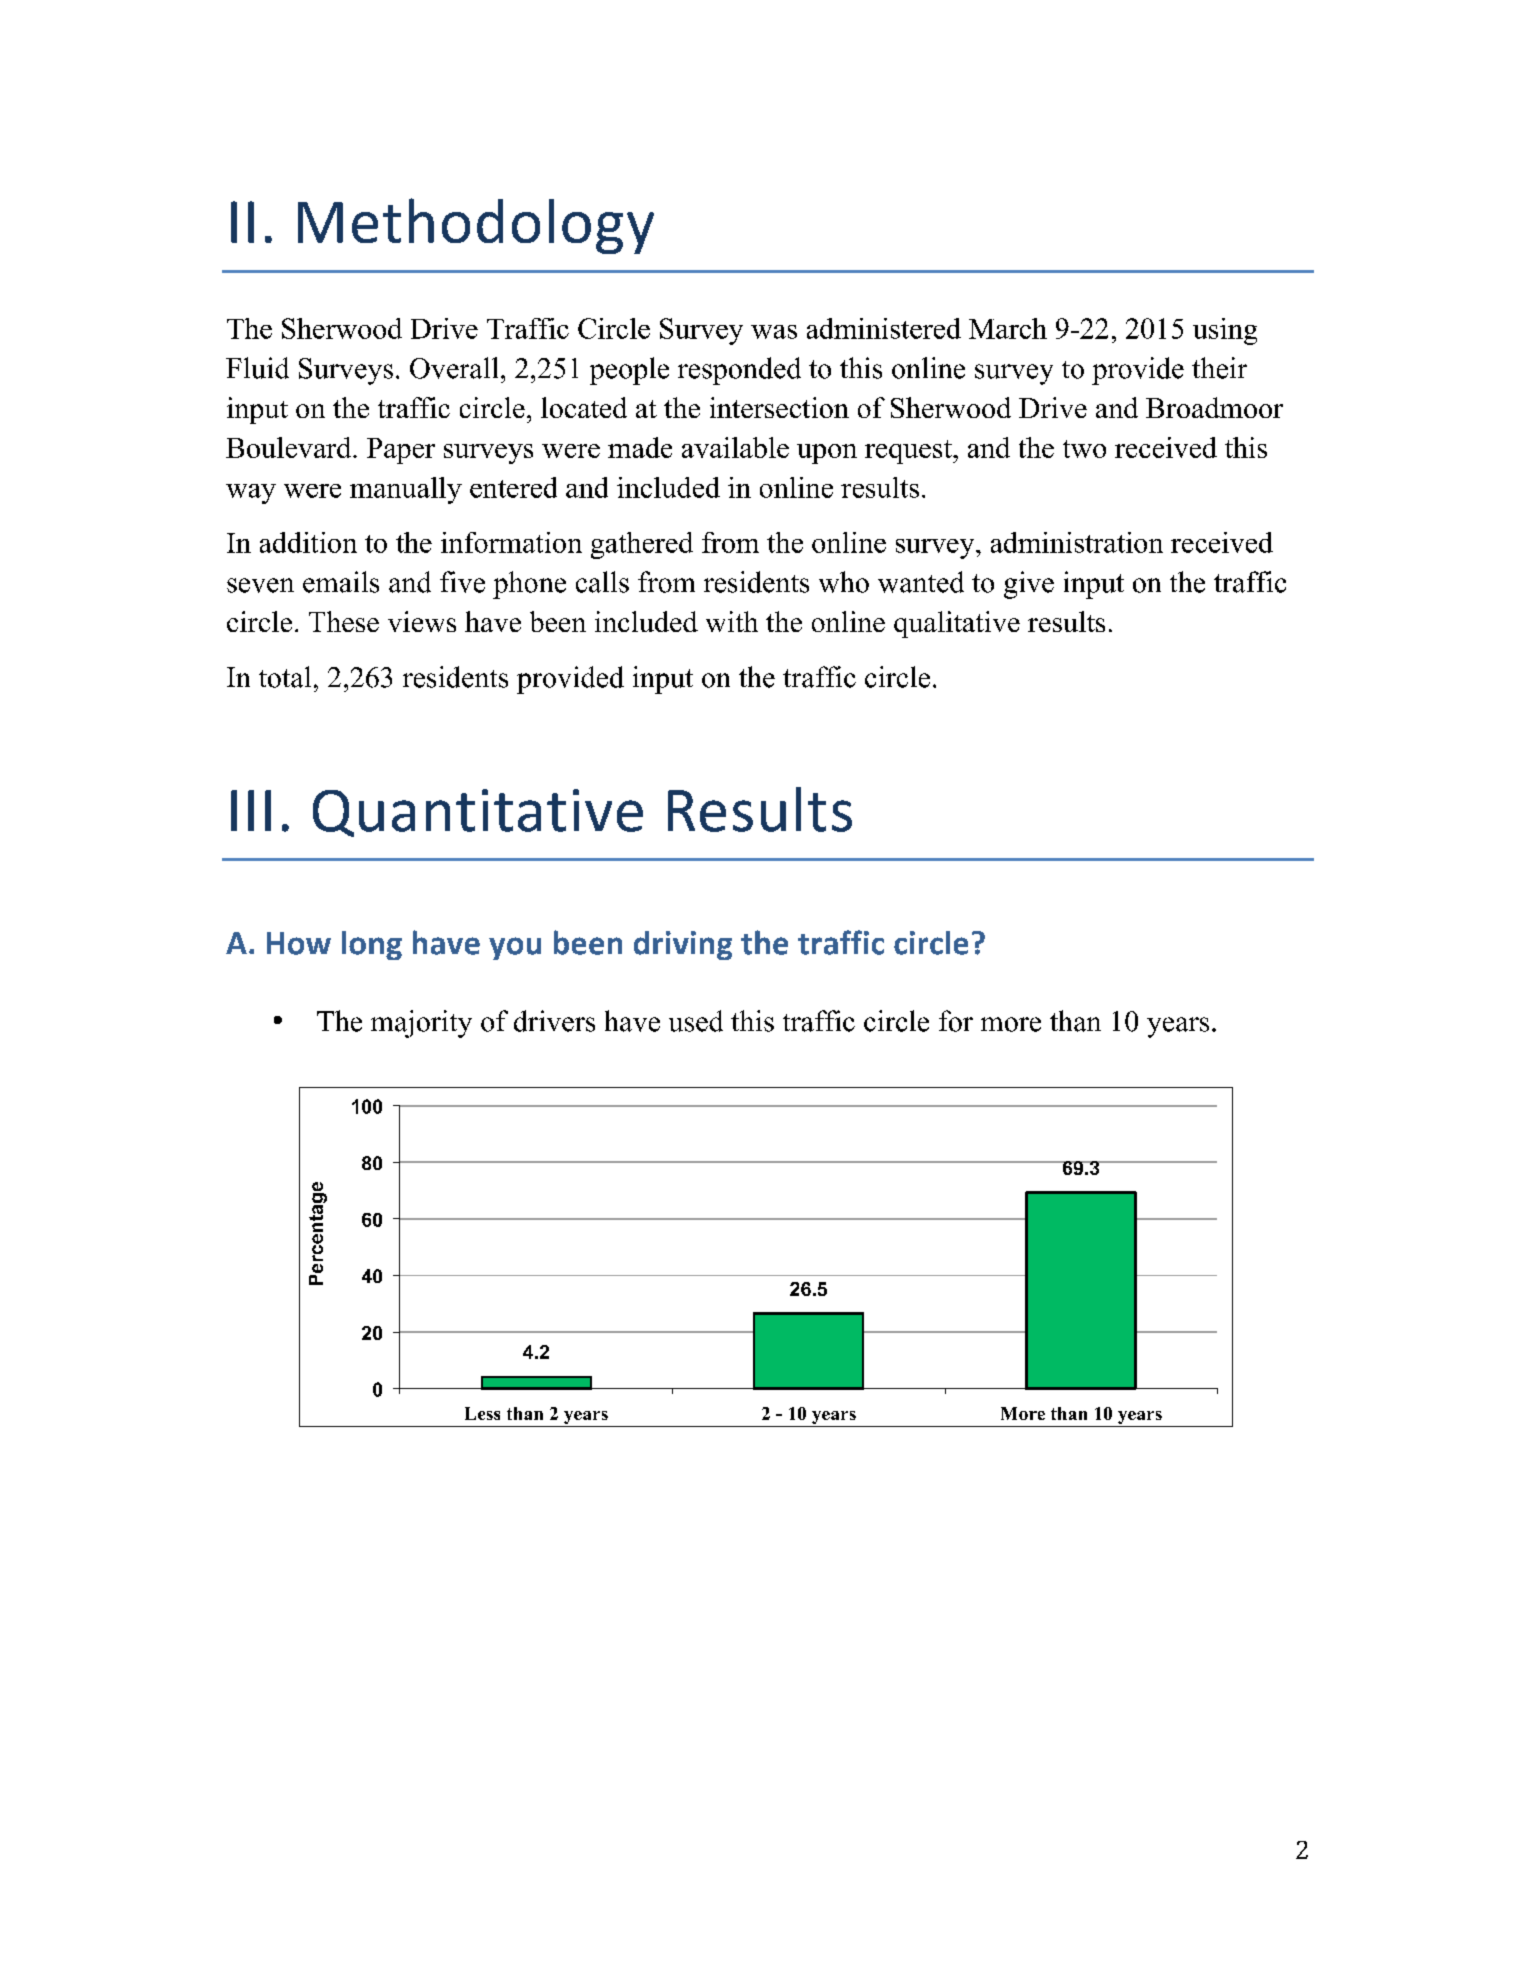  I want to click on views, so click(422, 621).
